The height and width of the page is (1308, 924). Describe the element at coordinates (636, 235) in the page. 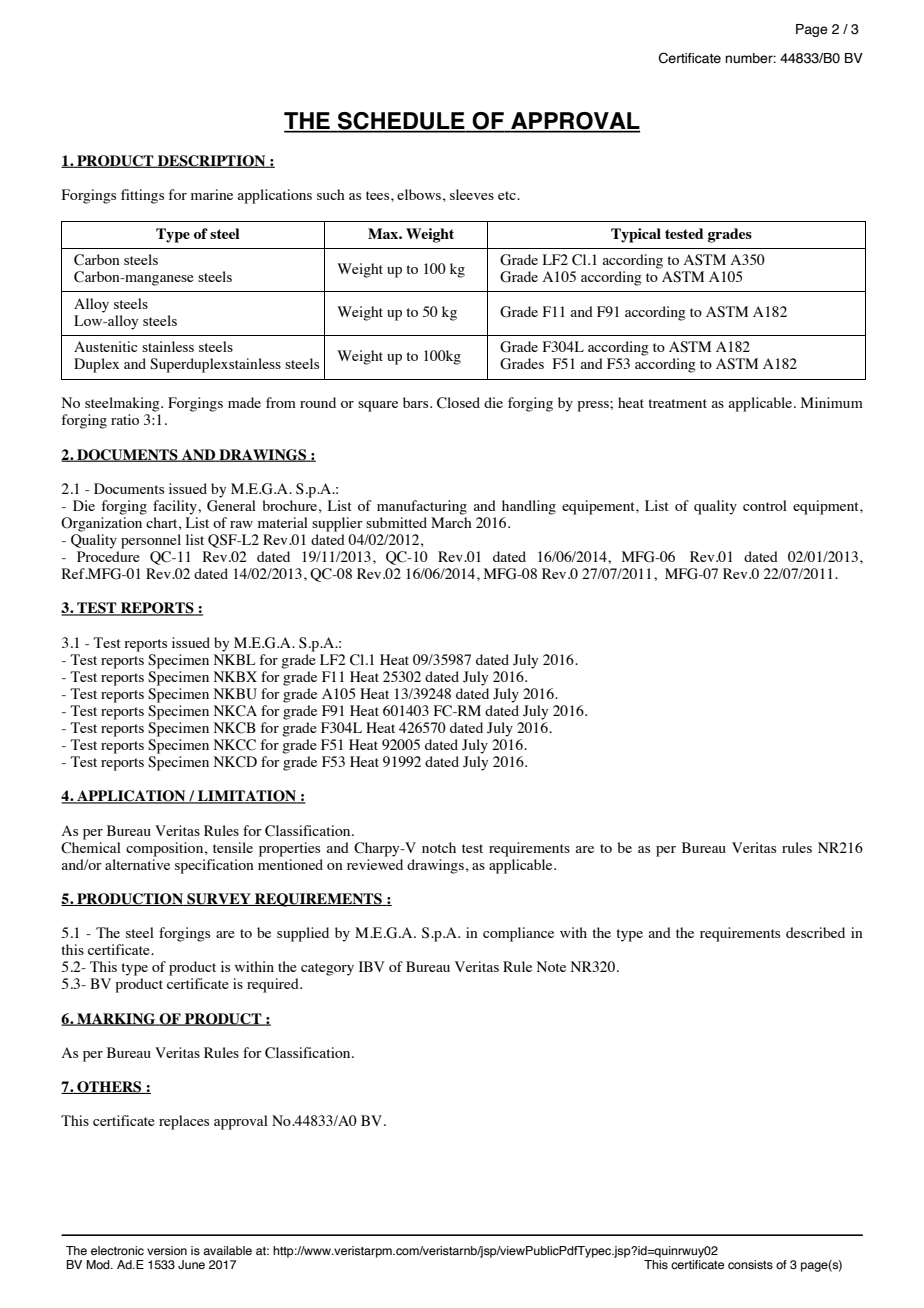

I see `Typical` at that location.
